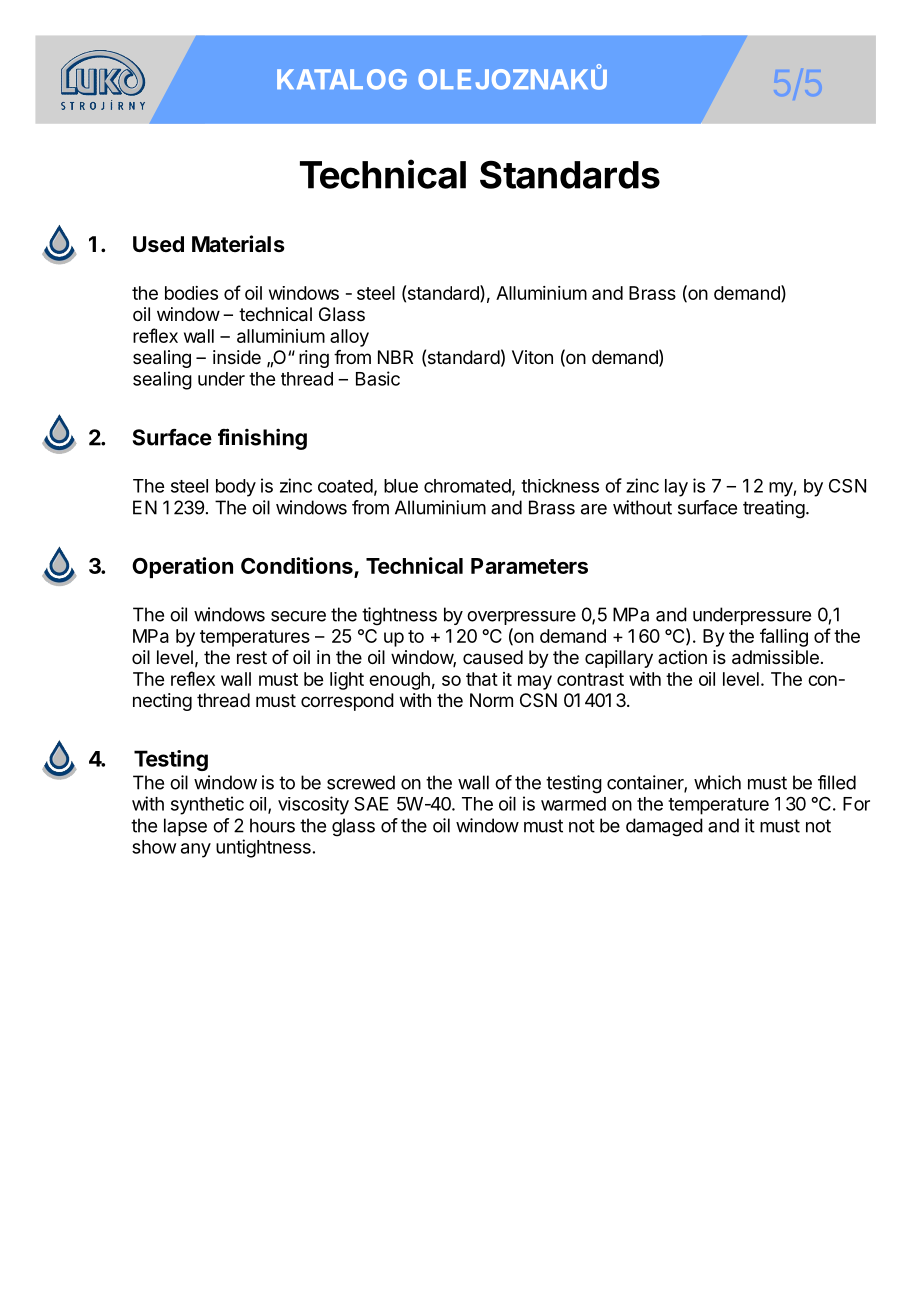 This page has width=924, height=1308. I want to click on Viton, so click(532, 357).
